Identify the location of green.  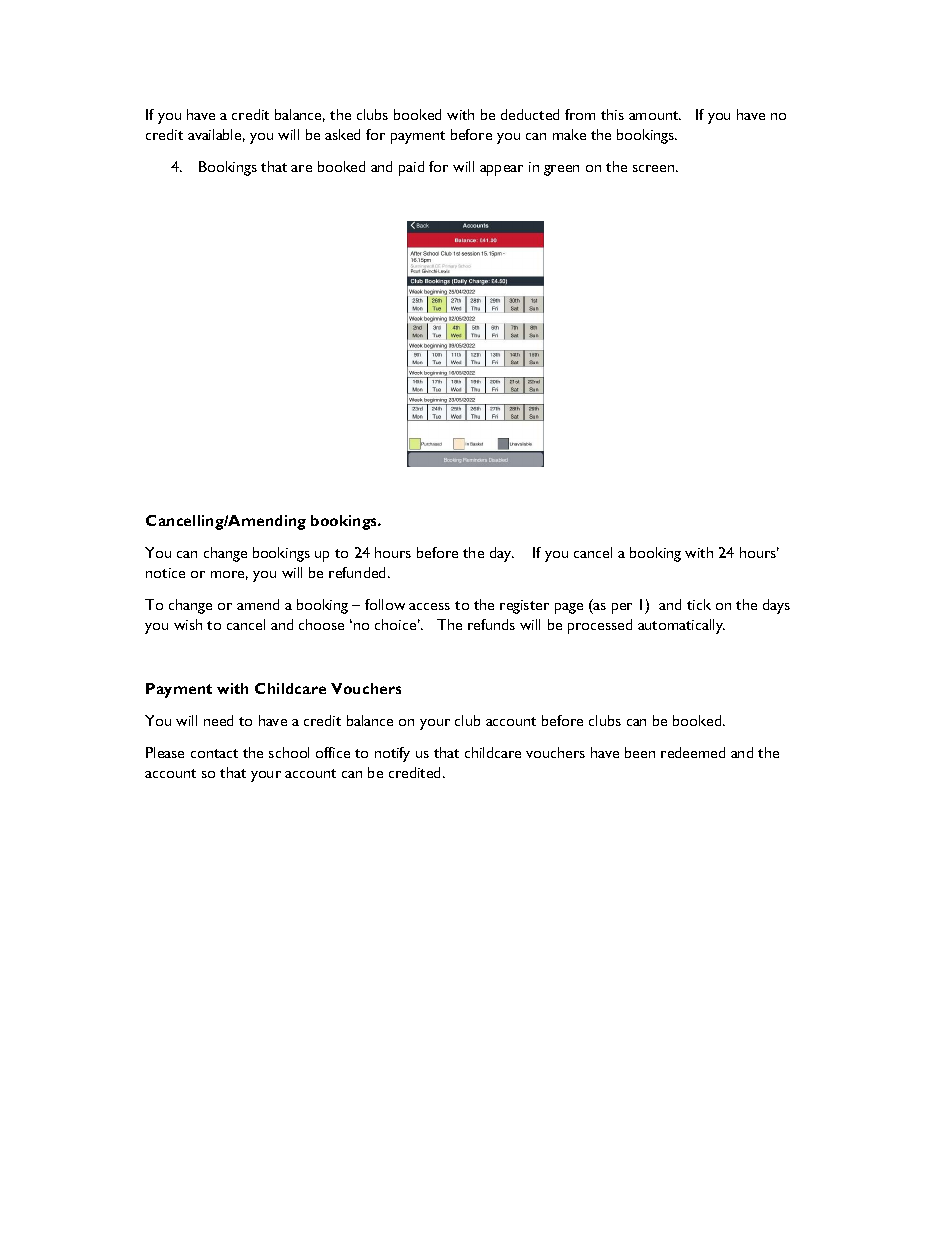
(561, 170).
